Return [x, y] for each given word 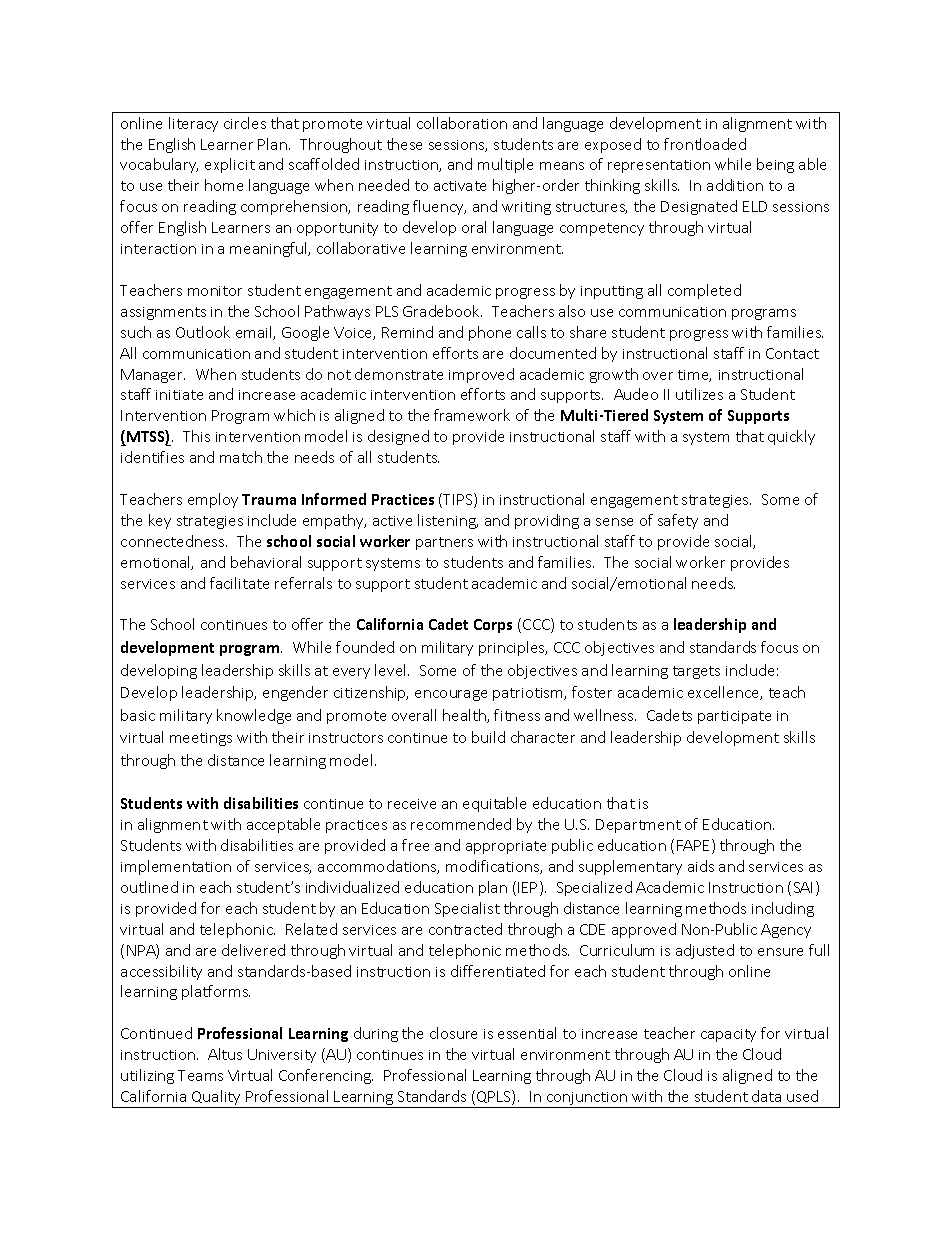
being [775, 165]
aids [701, 866]
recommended [461, 824]
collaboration [462, 123]
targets [696, 672]
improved [481, 375]
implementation [176, 867]
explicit [230, 165]
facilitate [239, 583]
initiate [179, 395]
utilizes [699, 394]
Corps [493, 626]
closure [453, 1033]
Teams [200, 1075]
